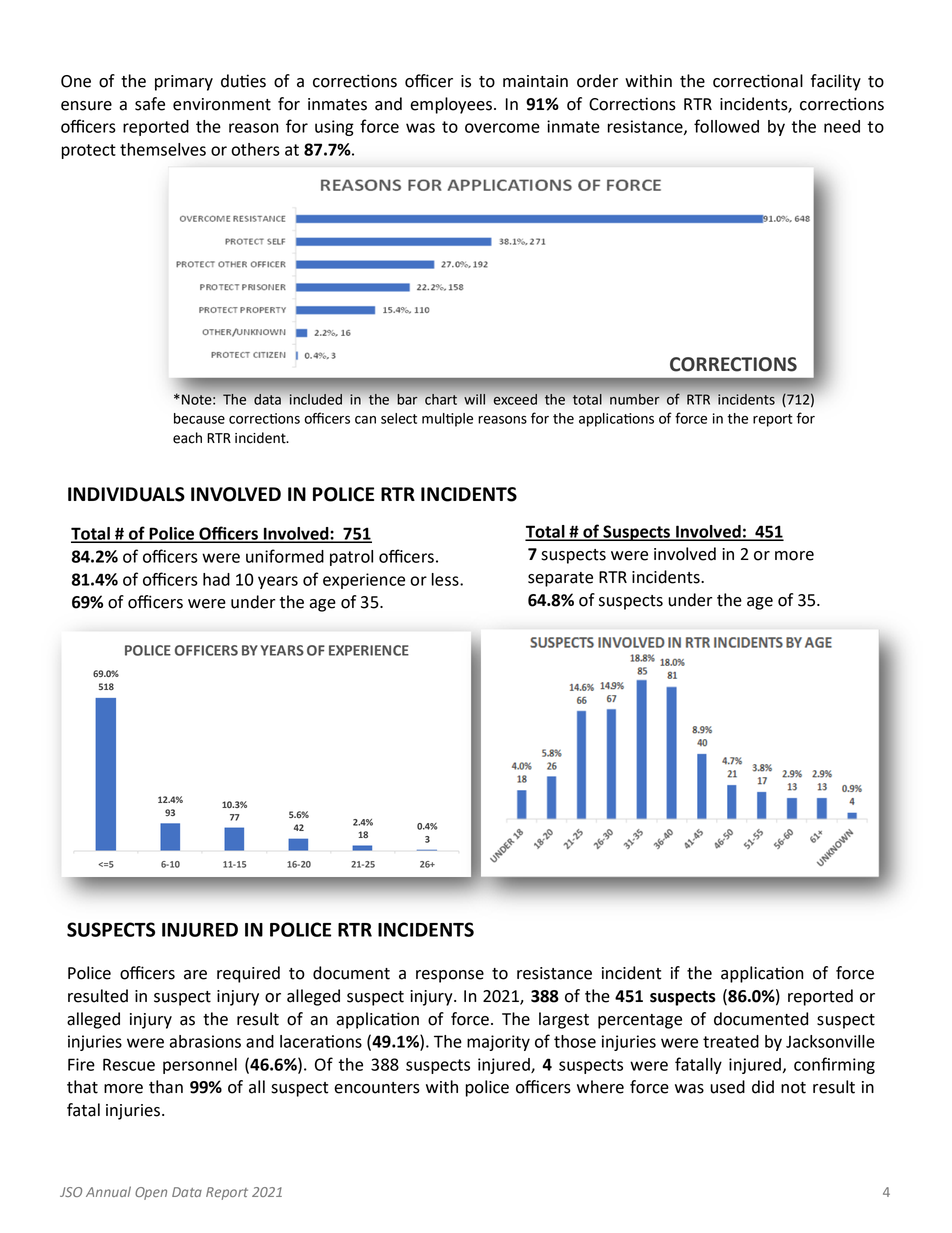 The width and height of the document is (952, 1233). I want to click on encounters, so click(377, 1088).
